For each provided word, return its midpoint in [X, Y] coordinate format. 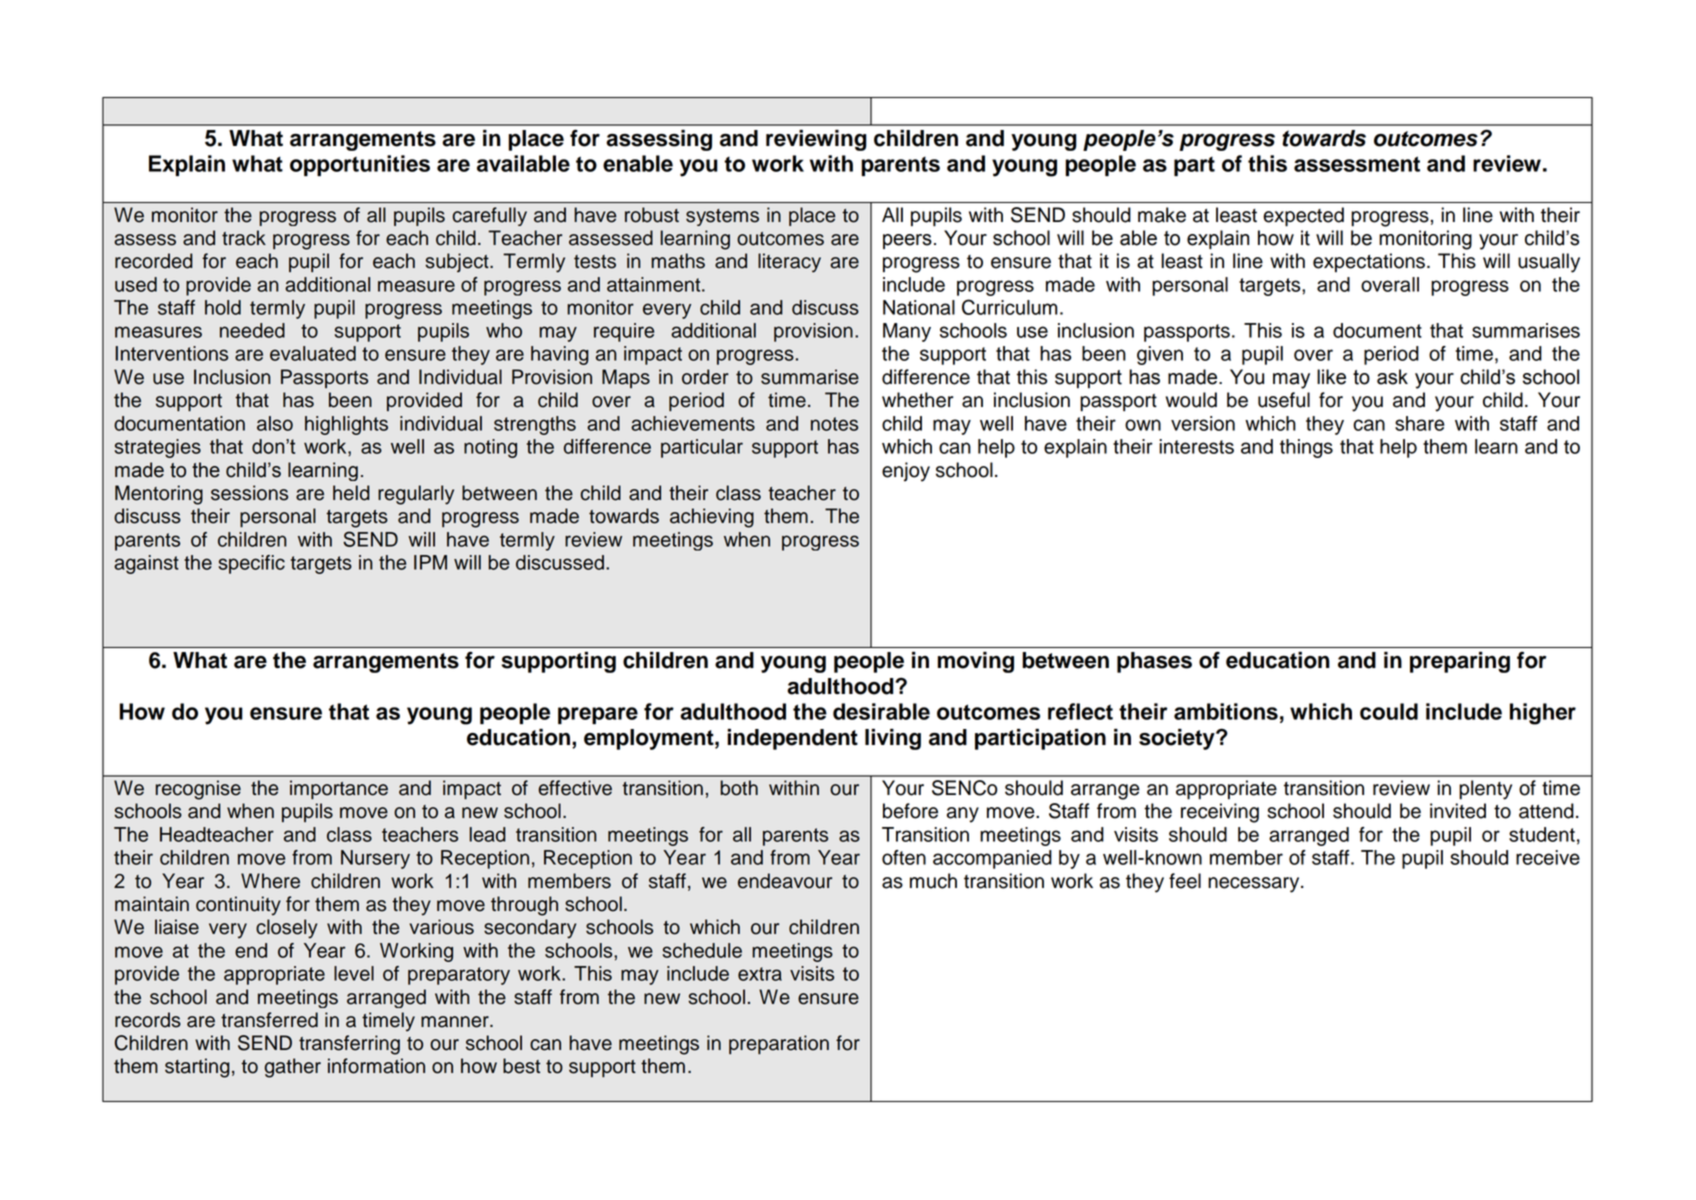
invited [1458, 811]
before [910, 811]
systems [722, 217]
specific [252, 564]
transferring [349, 1045]
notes [834, 424]
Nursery [375, 859]
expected [1303, 217]
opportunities [360, 165]
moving [976, 662]
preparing [1460, 662]
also [275, 423]
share [1419, 423]
